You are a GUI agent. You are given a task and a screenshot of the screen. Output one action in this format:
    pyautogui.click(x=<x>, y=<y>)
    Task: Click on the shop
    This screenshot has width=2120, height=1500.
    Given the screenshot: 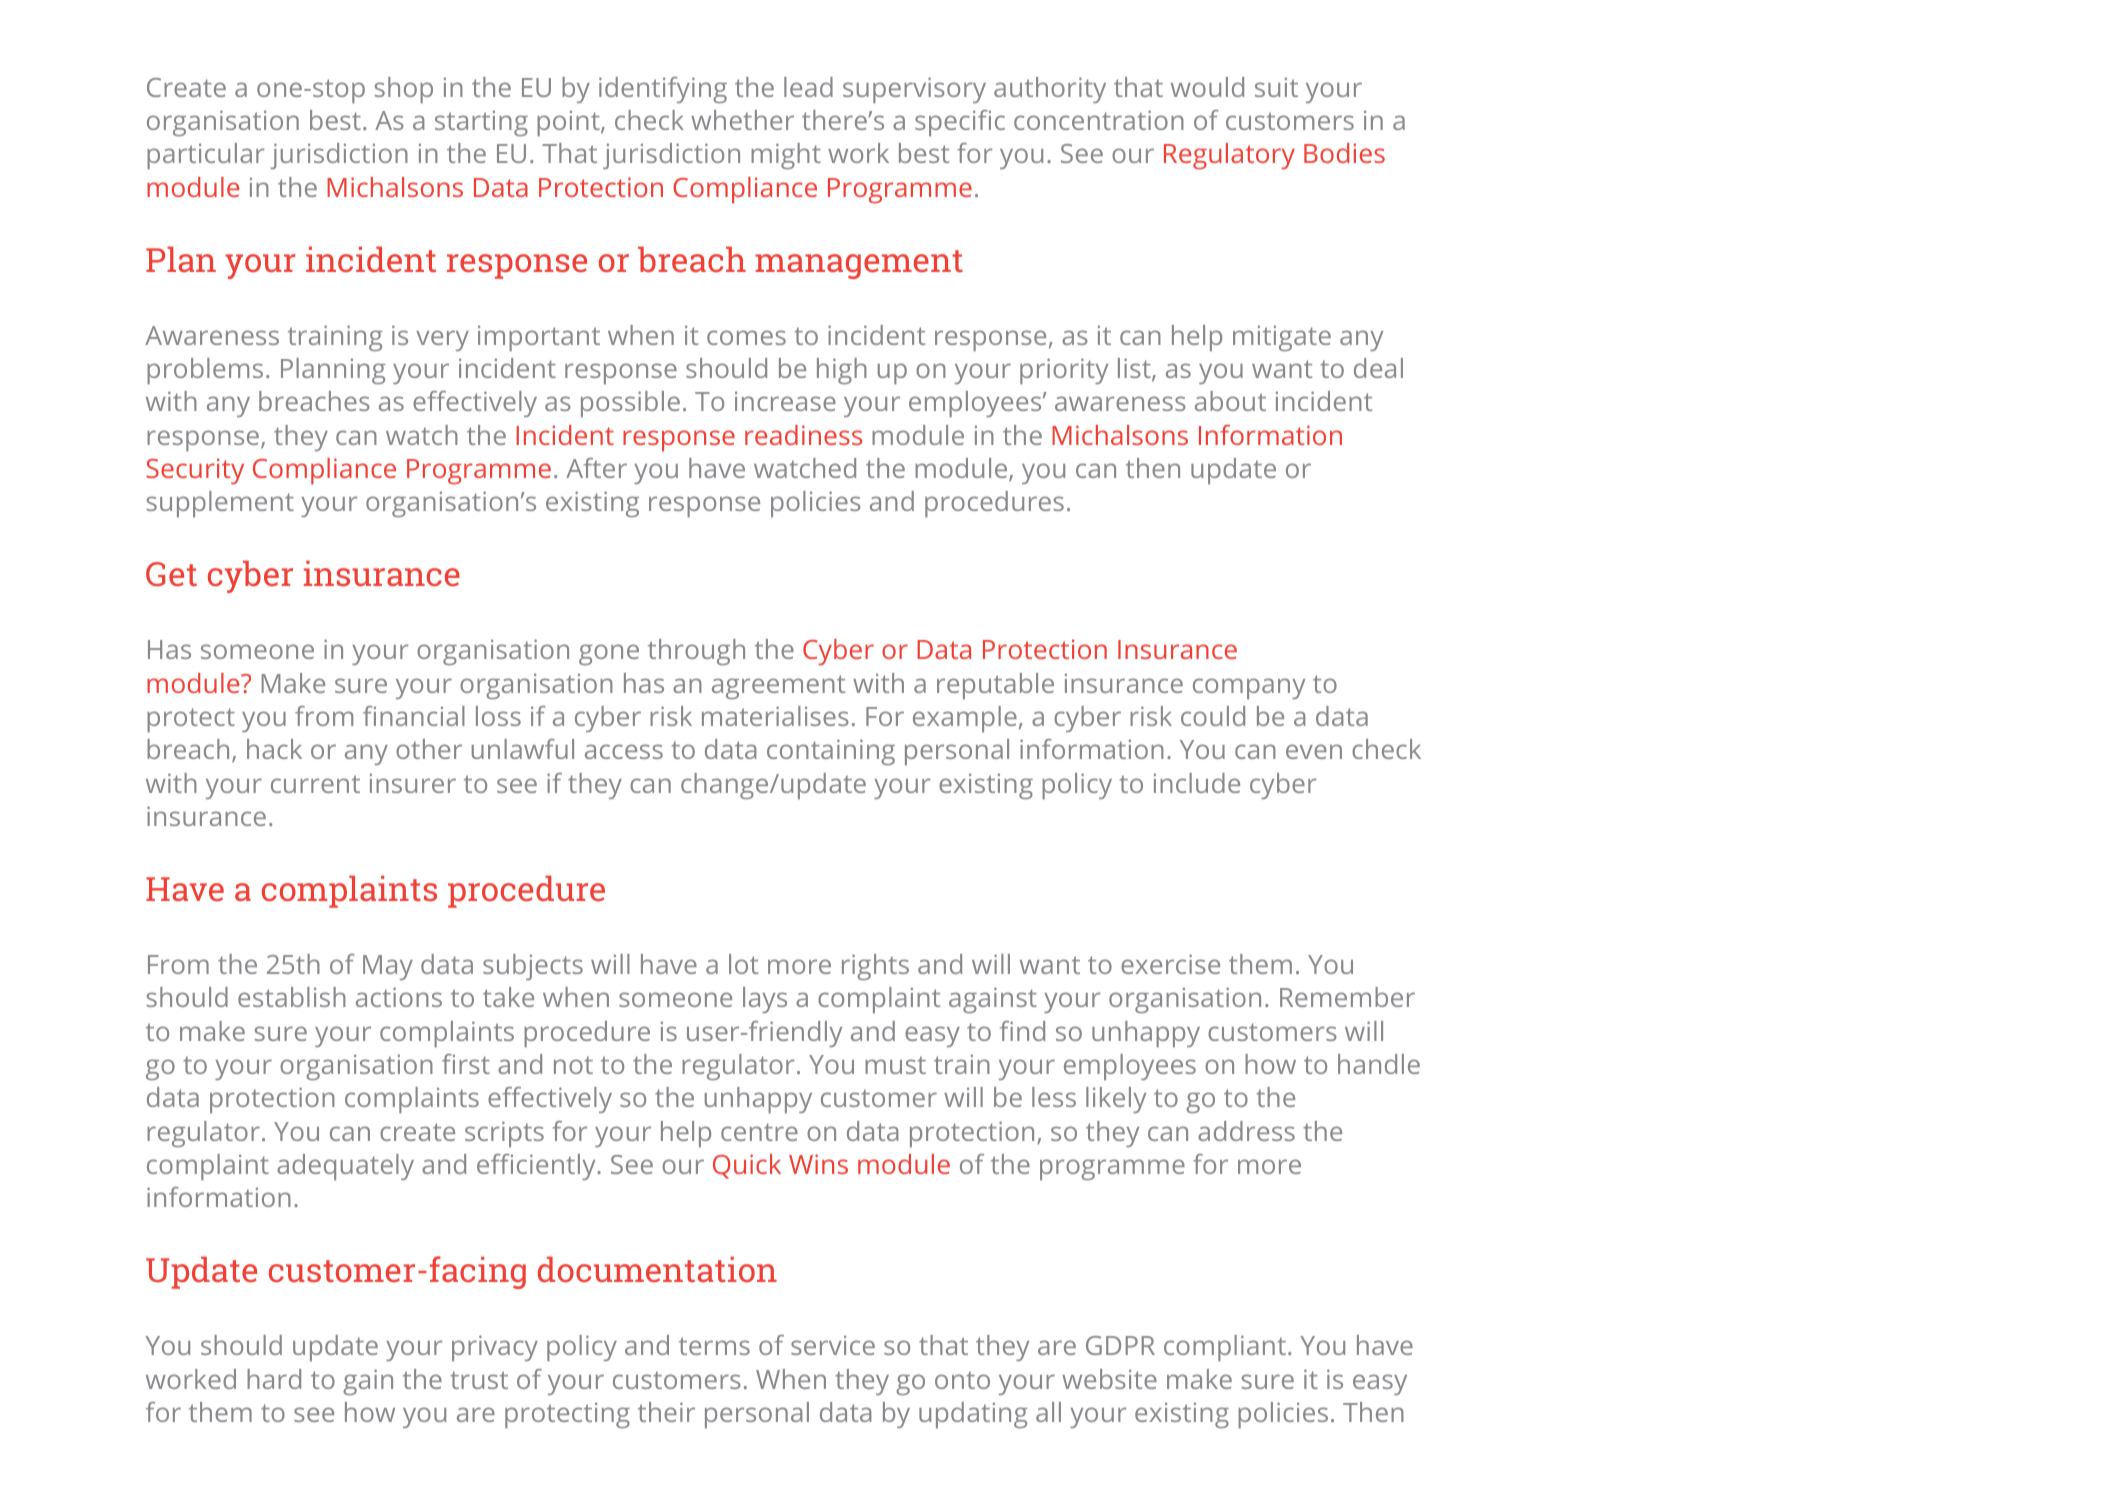 What is the action you would take?
    pyautogui.click(x=404, y=90)
